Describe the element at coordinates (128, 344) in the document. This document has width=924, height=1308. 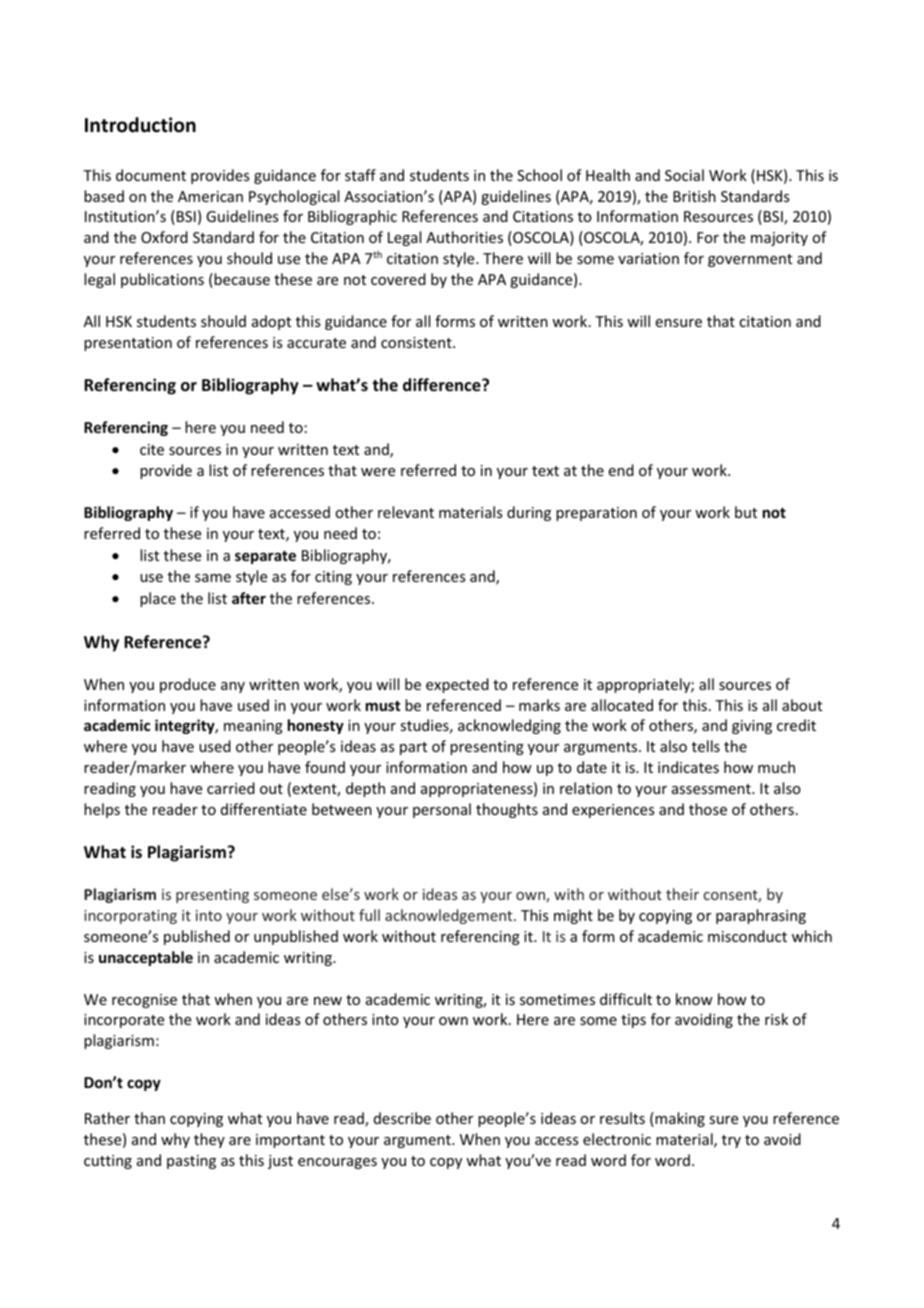
I see `presentation` at that location.
